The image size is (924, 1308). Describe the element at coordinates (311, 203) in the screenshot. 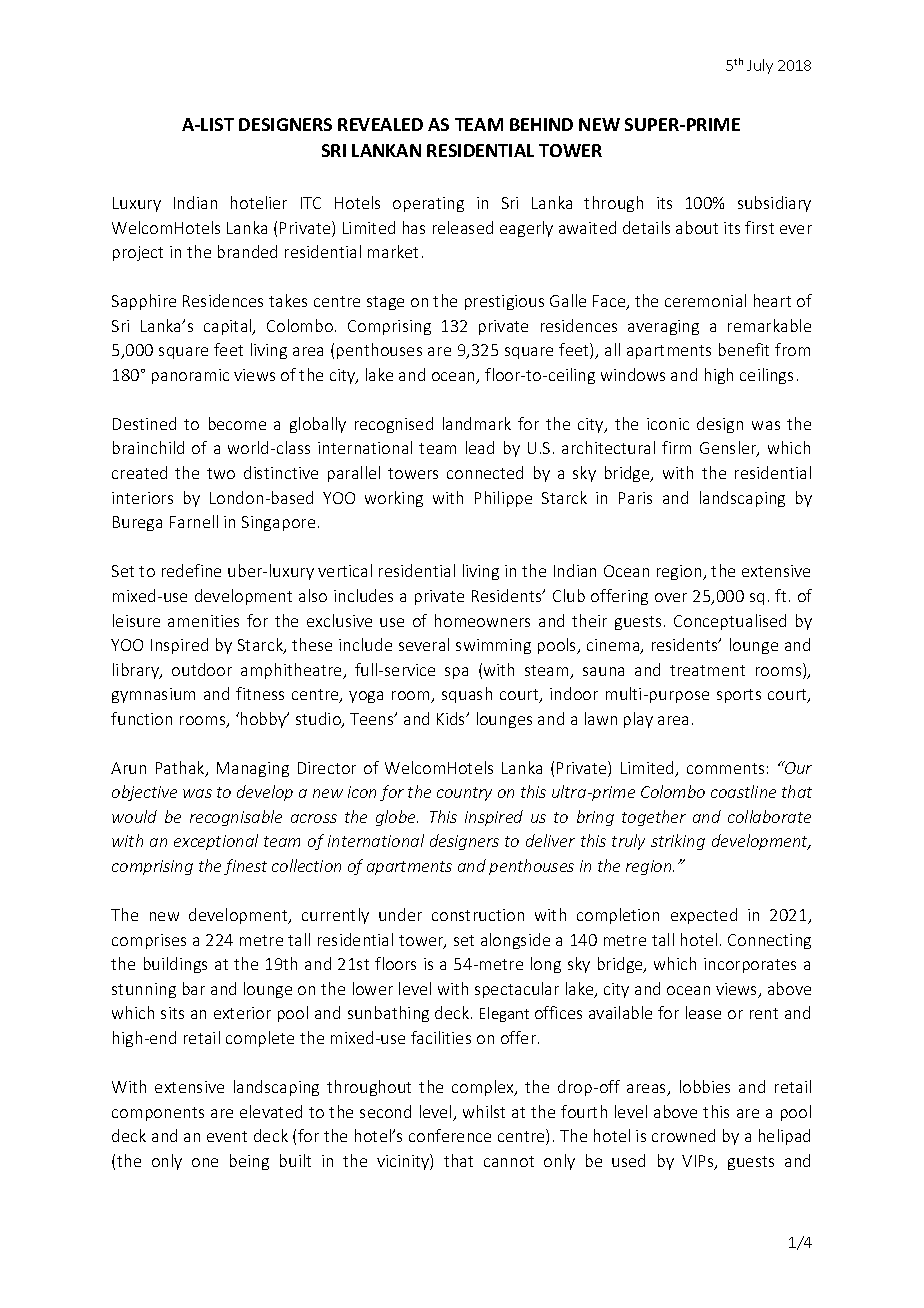

I see `ITC` at that location.
